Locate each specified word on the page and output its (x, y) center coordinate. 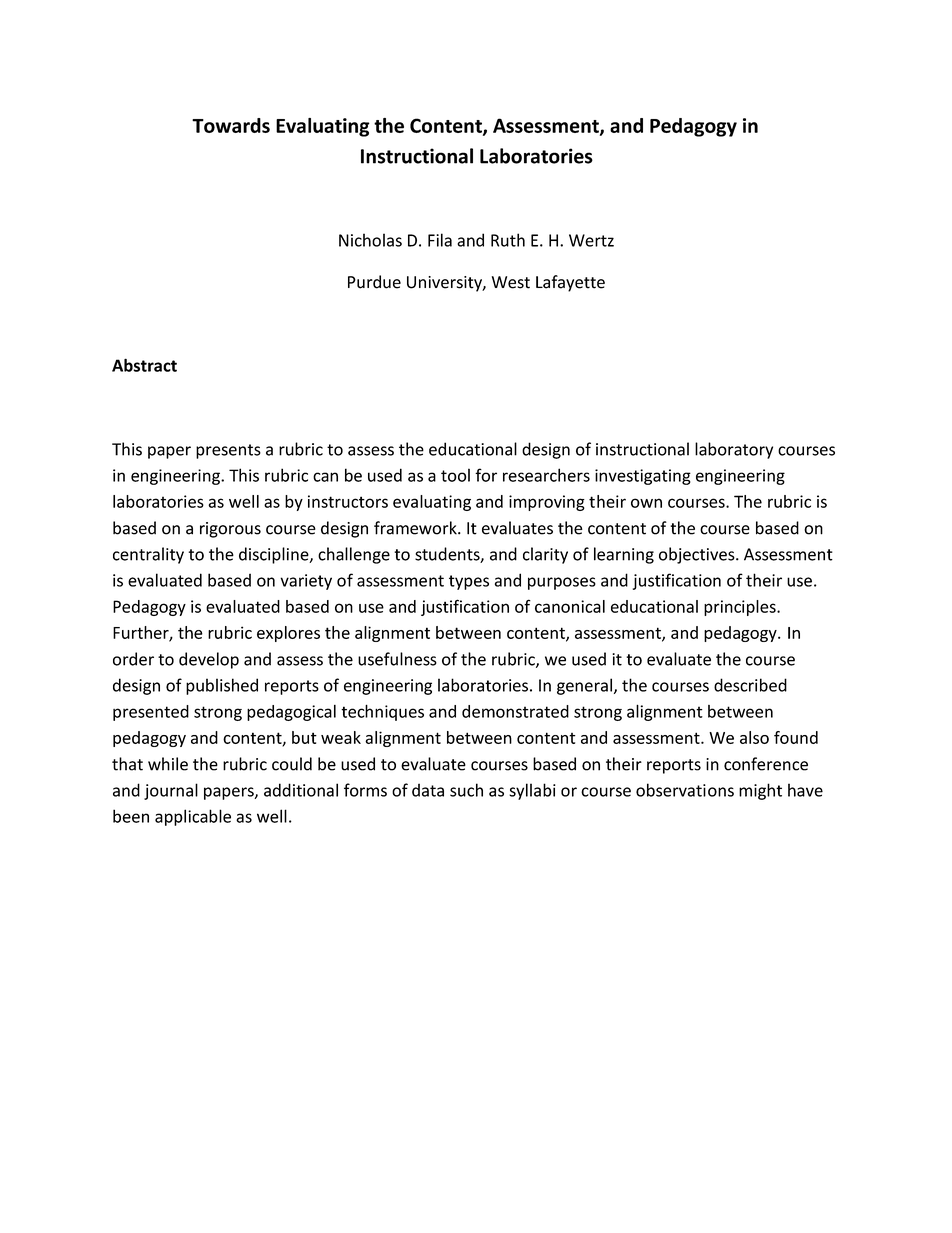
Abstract (144, 365)
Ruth (508, 240)
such (466, 790)
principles (741, 608)
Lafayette (570, 283)
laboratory (734, 450)
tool (455, 475)
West (511, 282)
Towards (231, 125)
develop (209, 660)
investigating (643, 477)
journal (171, 791)
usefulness (397, 659)
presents (228, 451)
